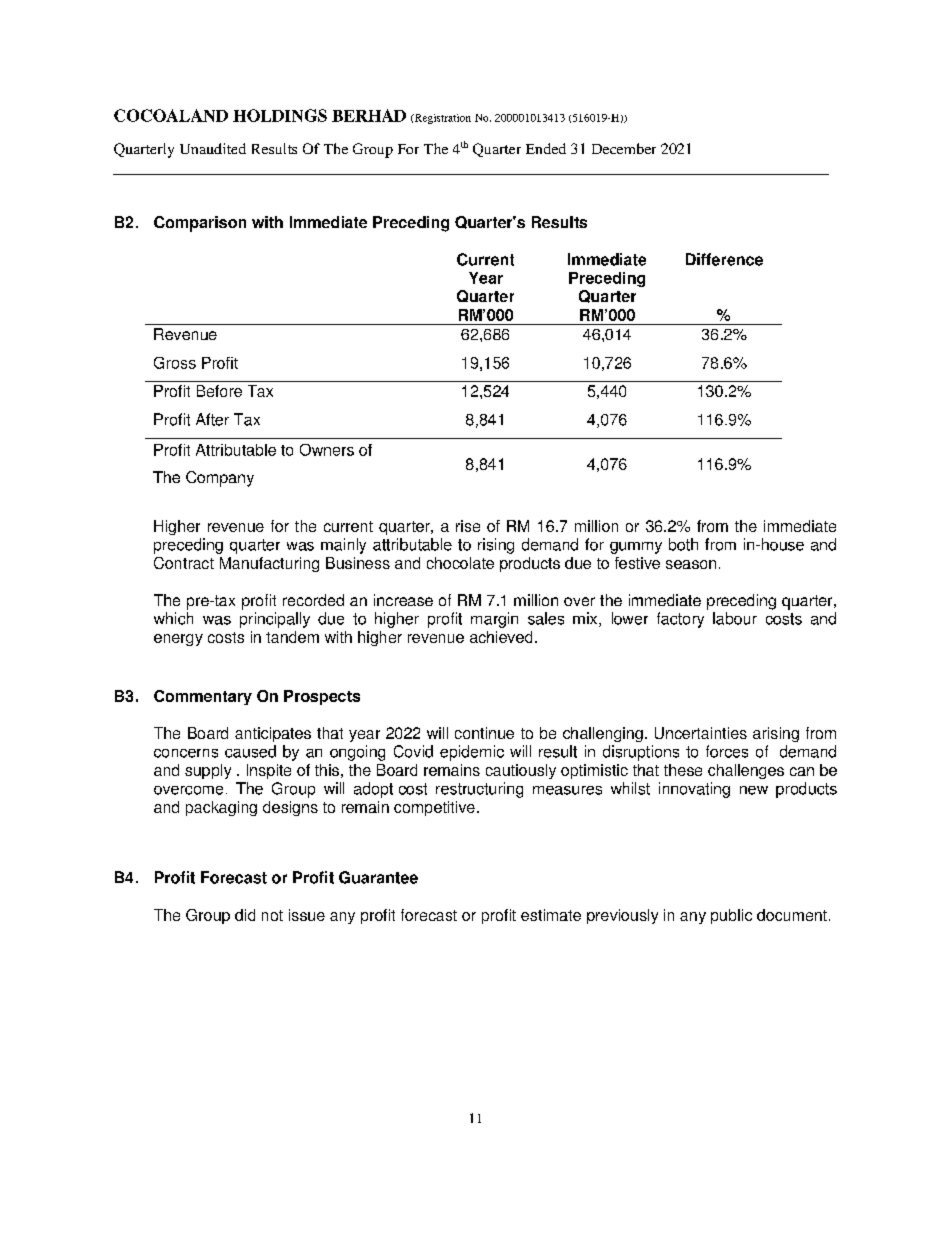 This screenshot has width=952, height=1233. What do you see at coordinates (546, 148) in the screenshot?
I see `Ended` at bounding box center [546, 148].
